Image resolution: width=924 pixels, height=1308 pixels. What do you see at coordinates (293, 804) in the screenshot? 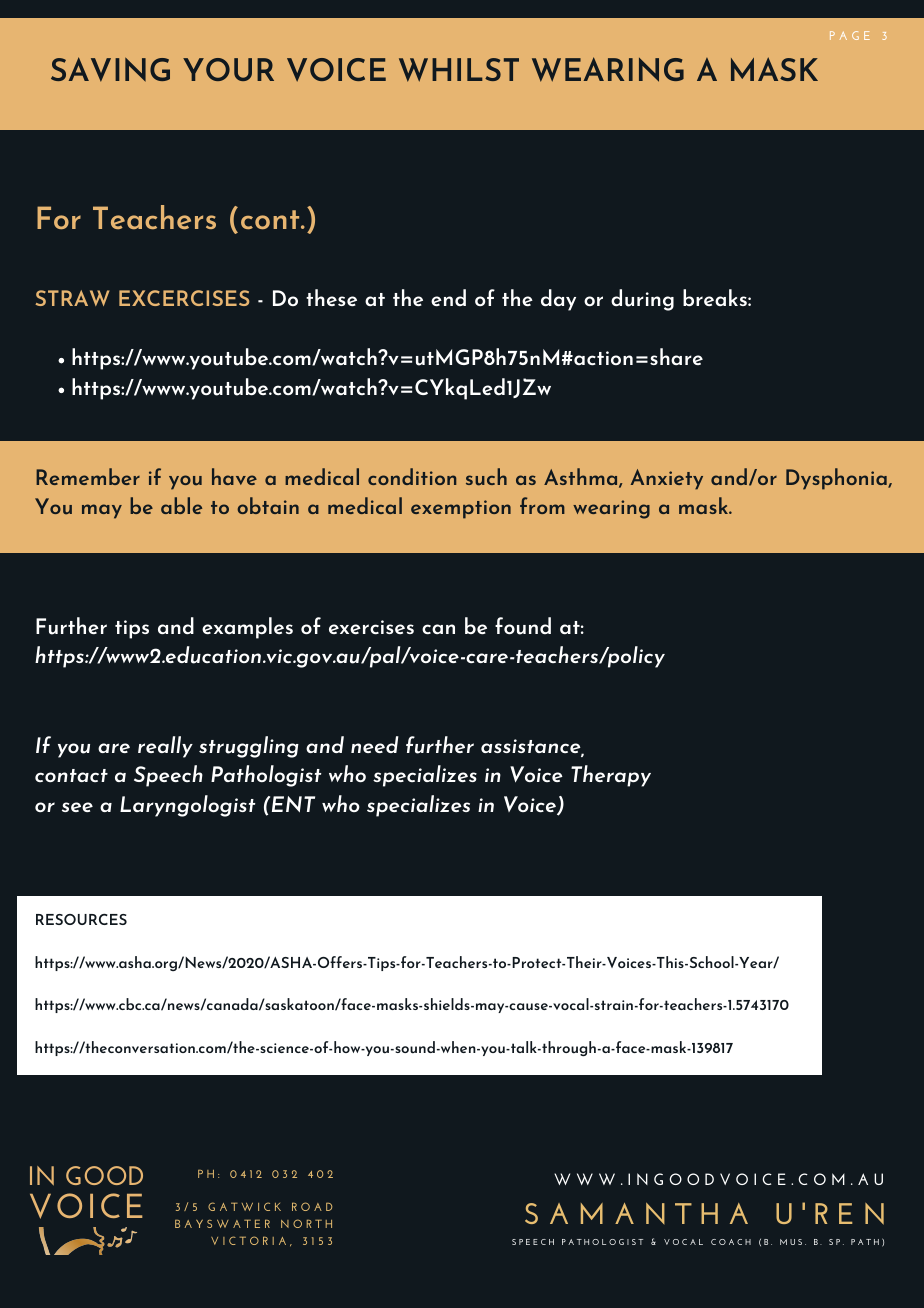
I see `ENT` at bounding box center [293, 804].
